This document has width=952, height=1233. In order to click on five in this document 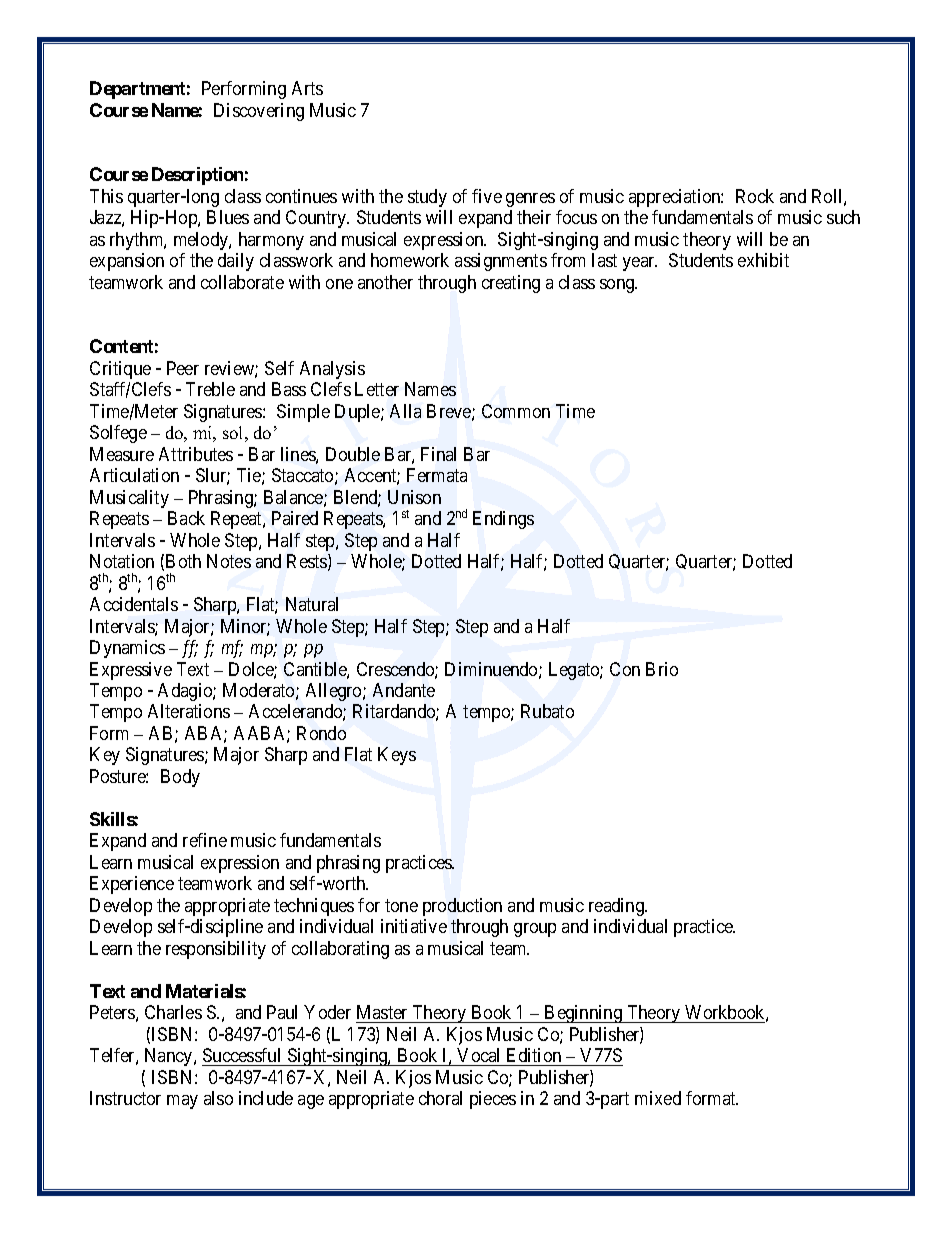, I will do `click(487, 196)`.
